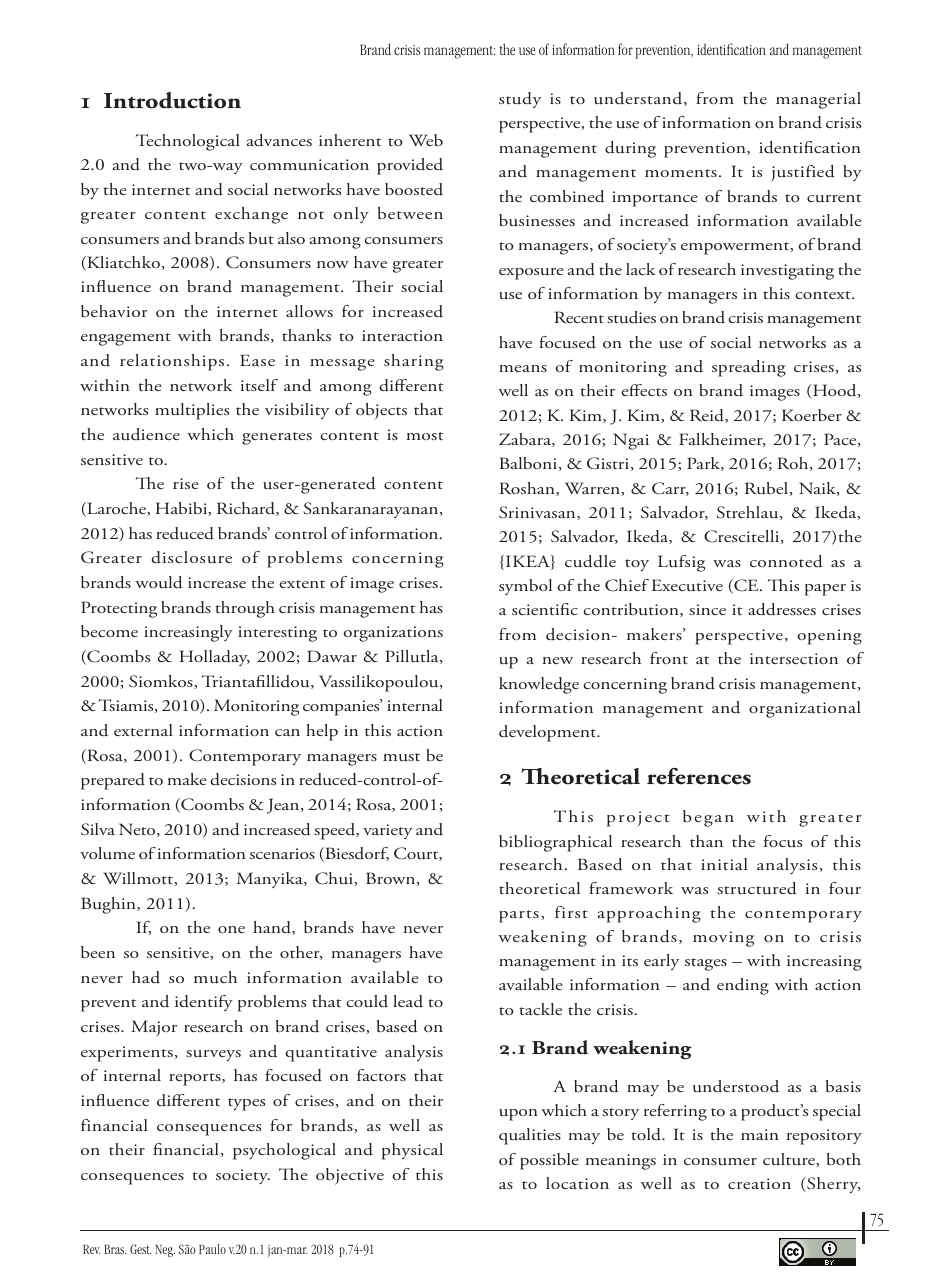 The image size is (942, 1288). I want to click on intersection, so click(794, 658).
